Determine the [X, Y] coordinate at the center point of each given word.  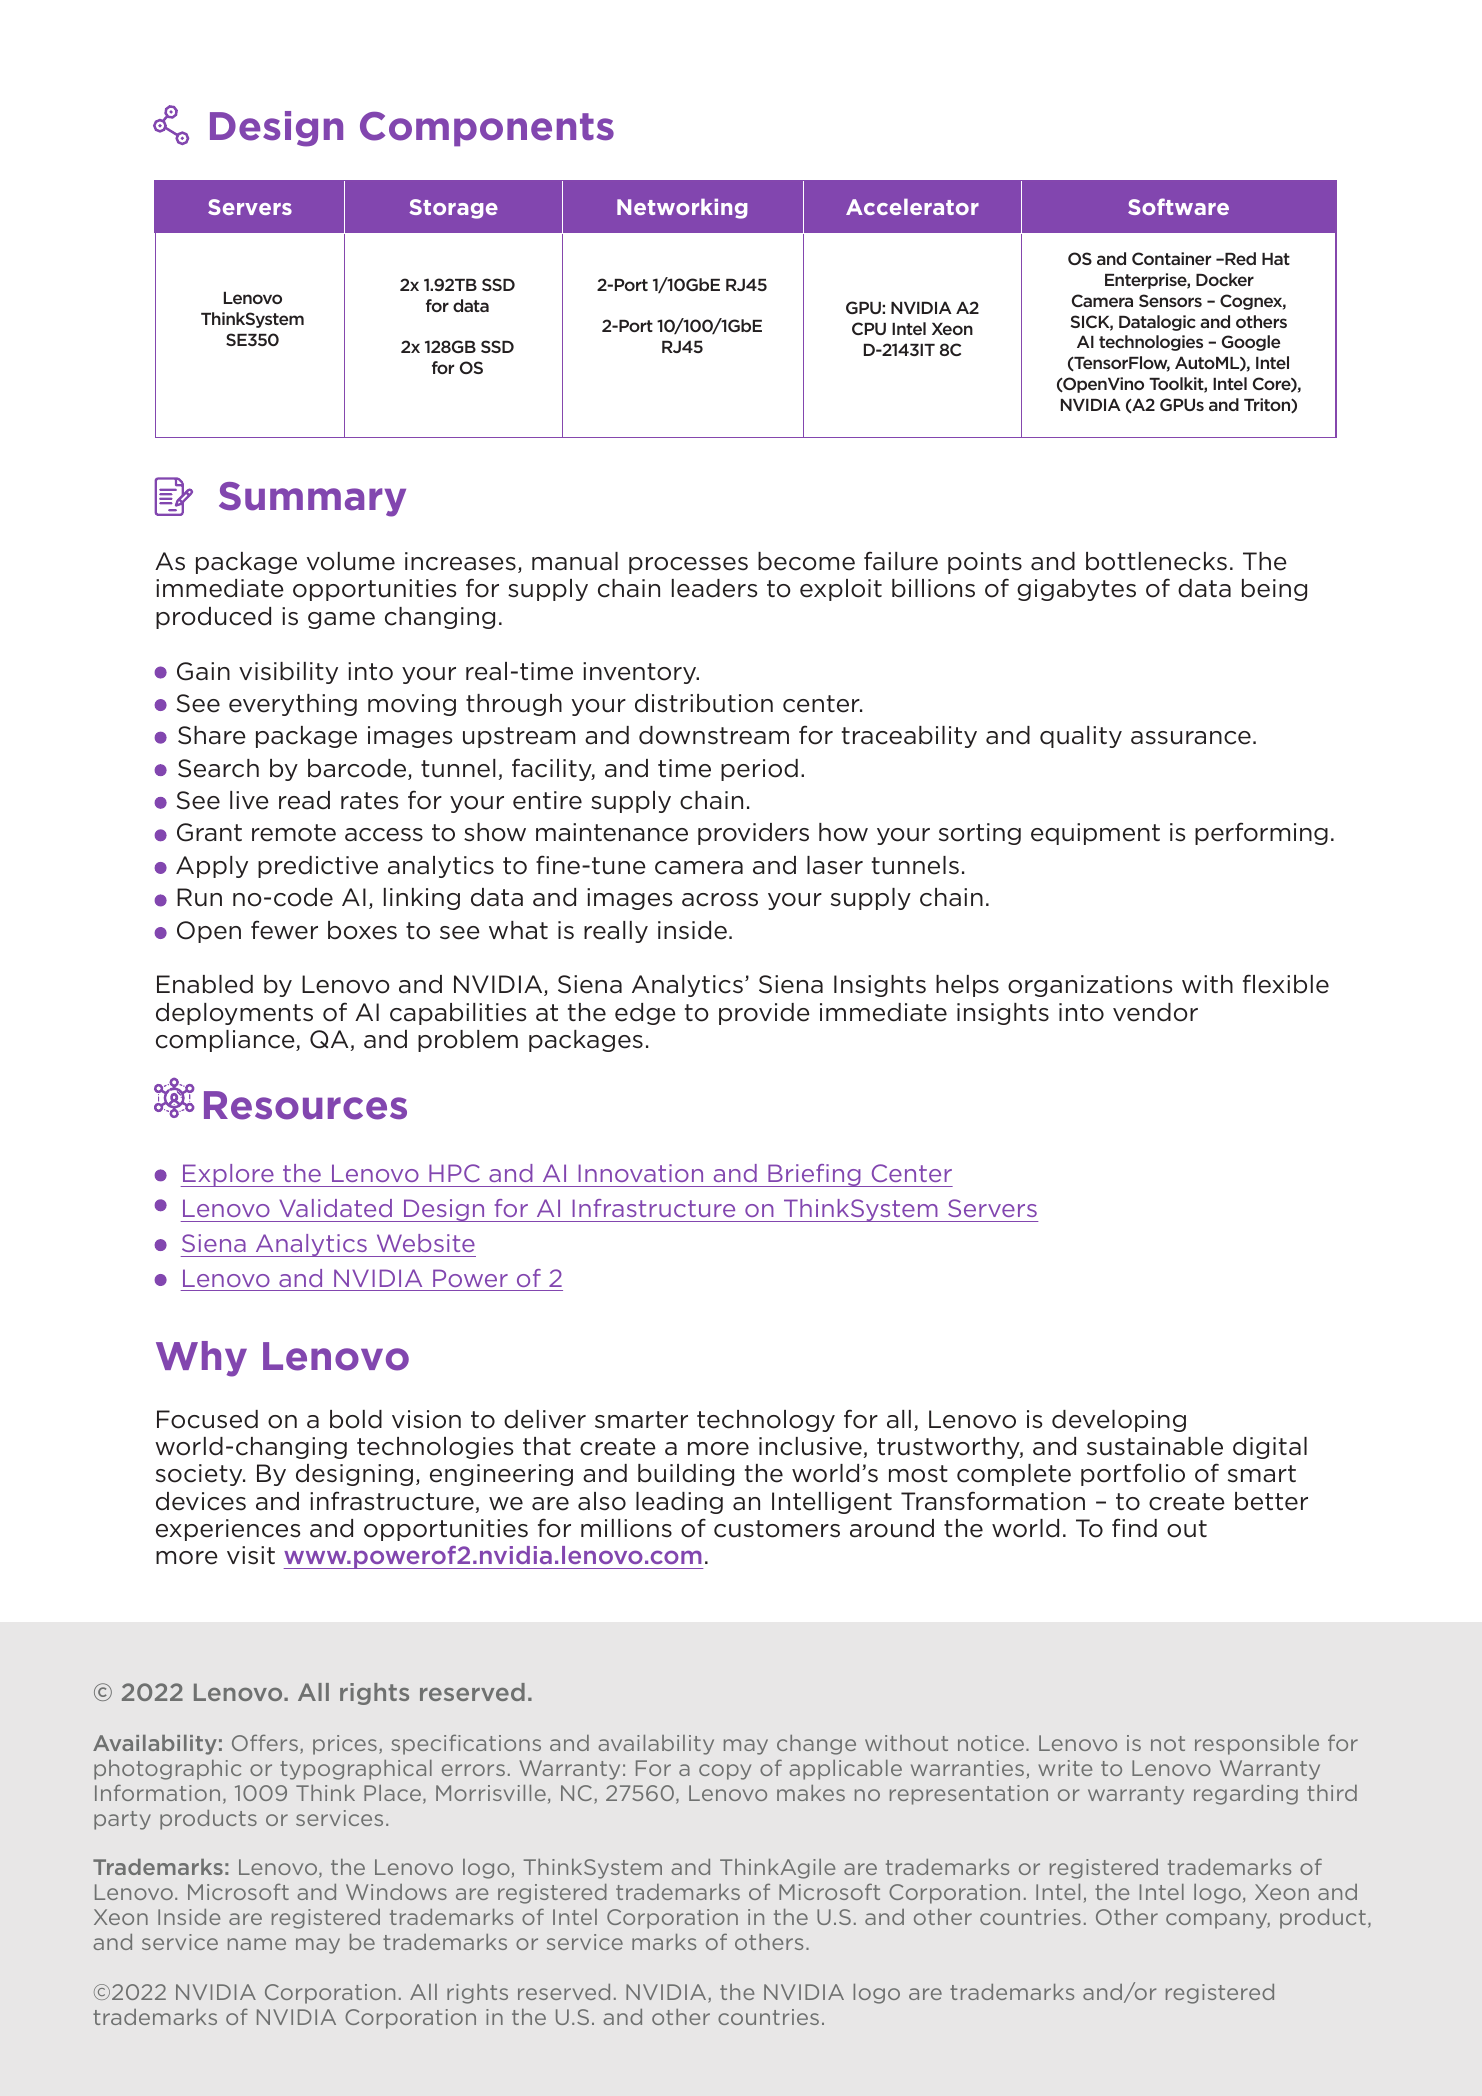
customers [777, 1529]
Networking [682, 209]
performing [1261, 833]
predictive [318, 867]
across [720, 900]
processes [688, 565]
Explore [228, 1175]
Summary [312, 499]
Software [1178, 206]
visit [251, 1555]
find [1134, 1528]
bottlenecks [1156, 561]
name [257, 1944]
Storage [453, 209]
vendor [1155, 1012]
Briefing [814, 1175]
